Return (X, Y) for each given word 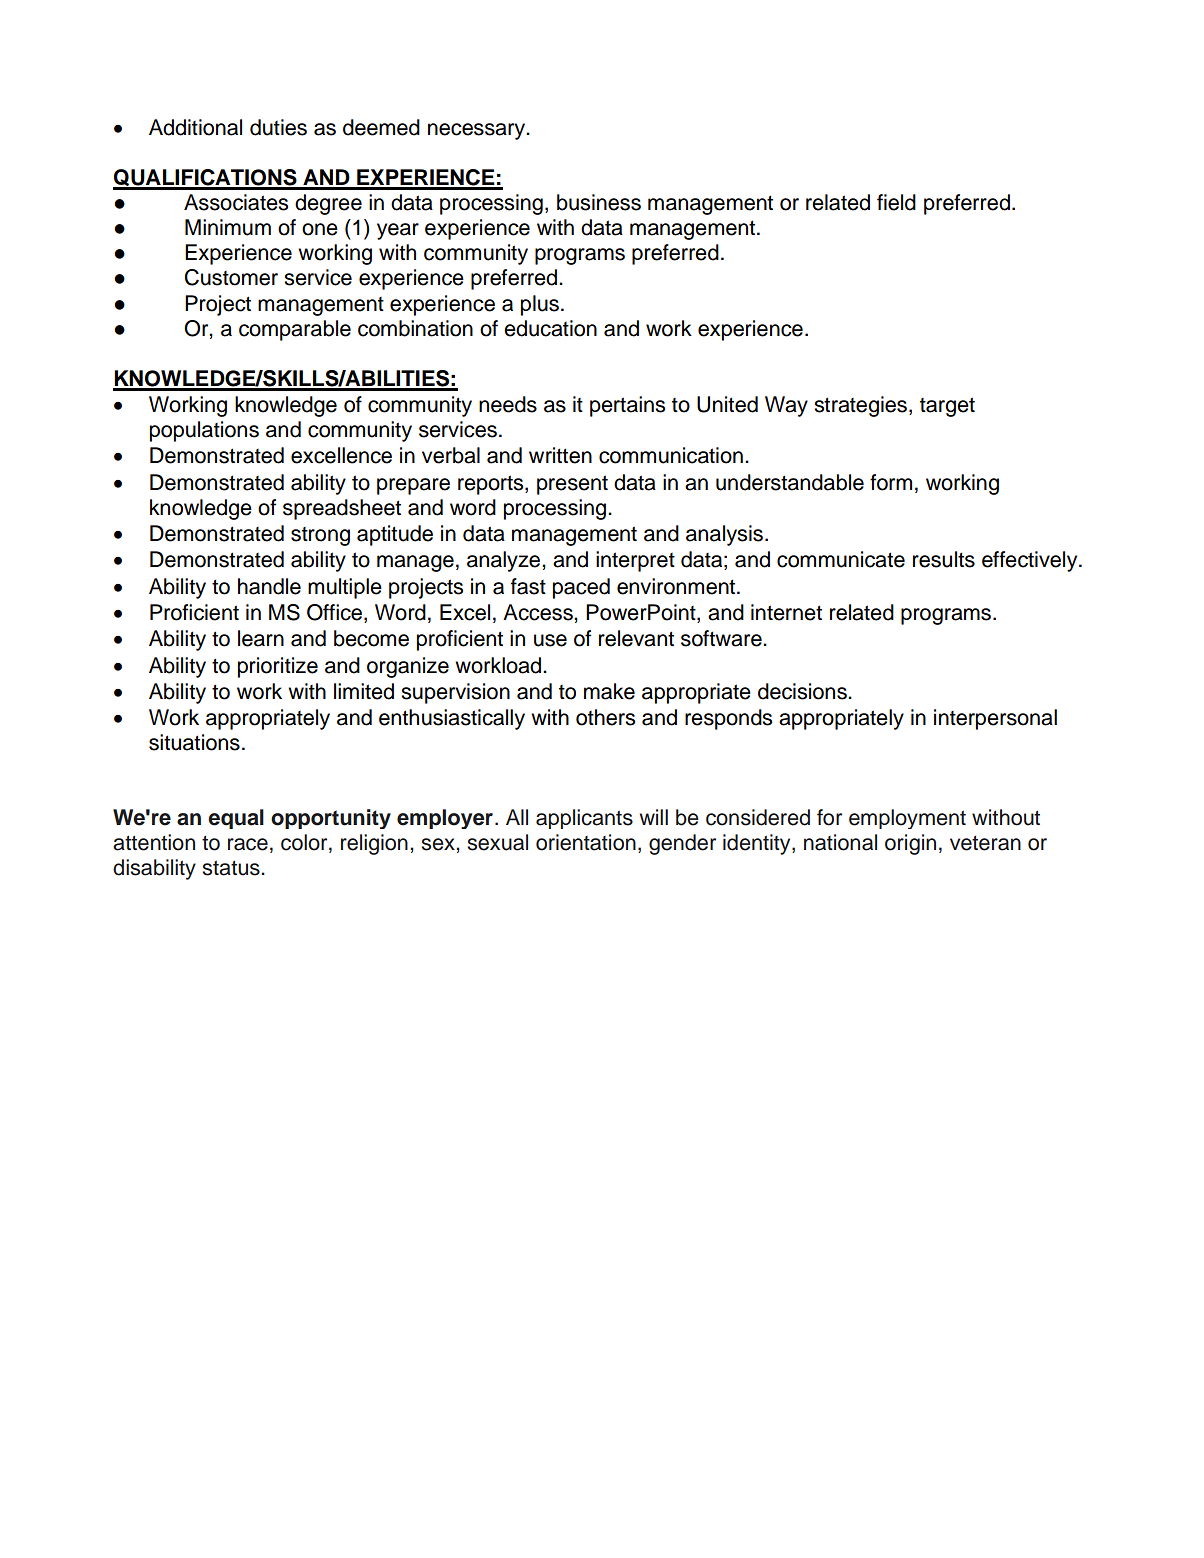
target (947, 407)
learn (261, 638)
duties (278, 127)
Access (539, 612)
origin (910, 844)
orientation (586, 842)
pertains (627, 406)
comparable (295, 330)
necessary (478, 131)
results (944, 559)
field (896, 202)
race (248, 844)
